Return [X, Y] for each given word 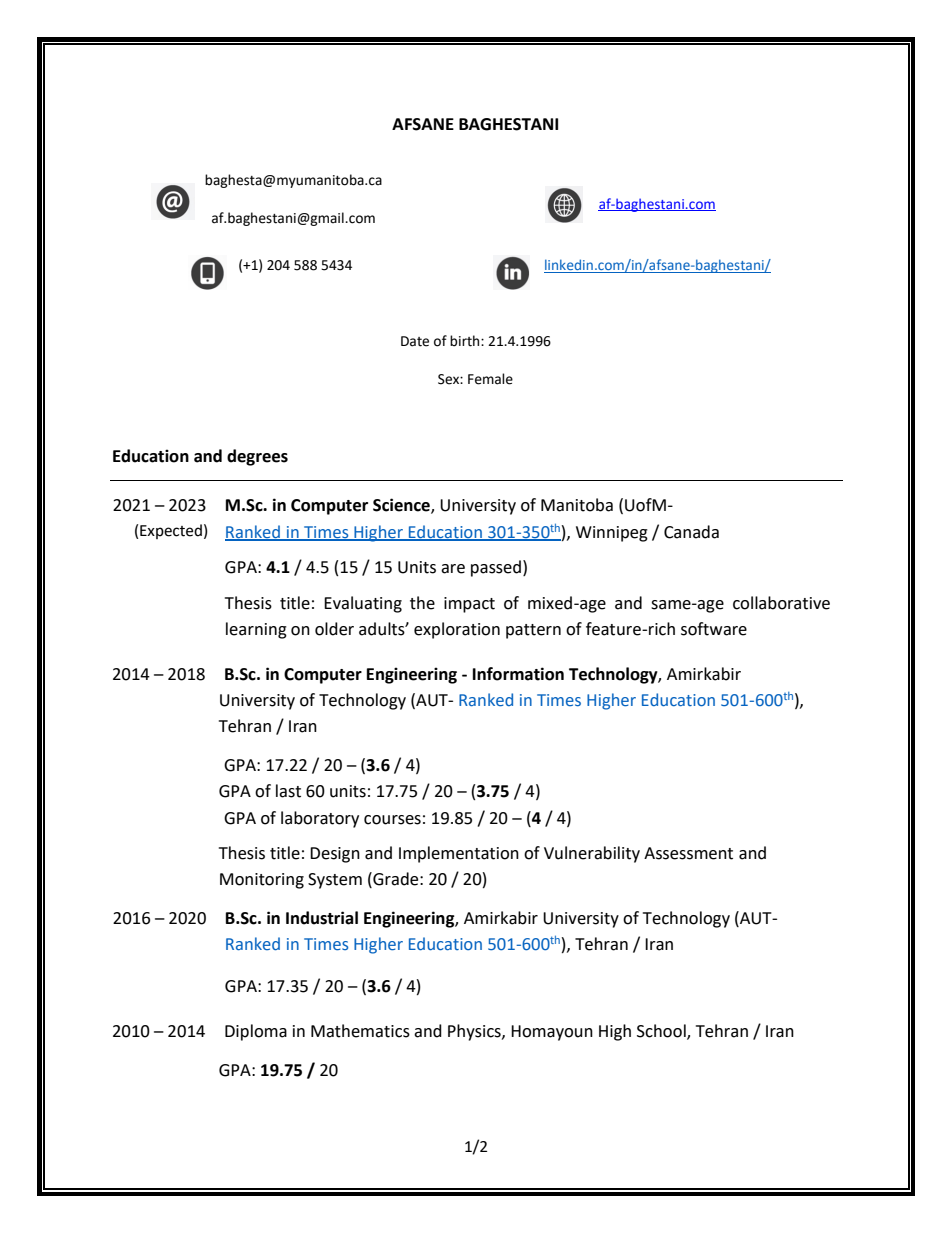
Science [402, 506]
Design [335, 855]
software [714, 629]
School [662, 1032]
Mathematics [360, 1031]
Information [518, 674]
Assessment [688, 853]
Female [490, 379]
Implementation [459, 854]
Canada [691, 532]
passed [496, 568]
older [334, 629]
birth [466, 341]
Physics [475, 1032]
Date [415, 341]
